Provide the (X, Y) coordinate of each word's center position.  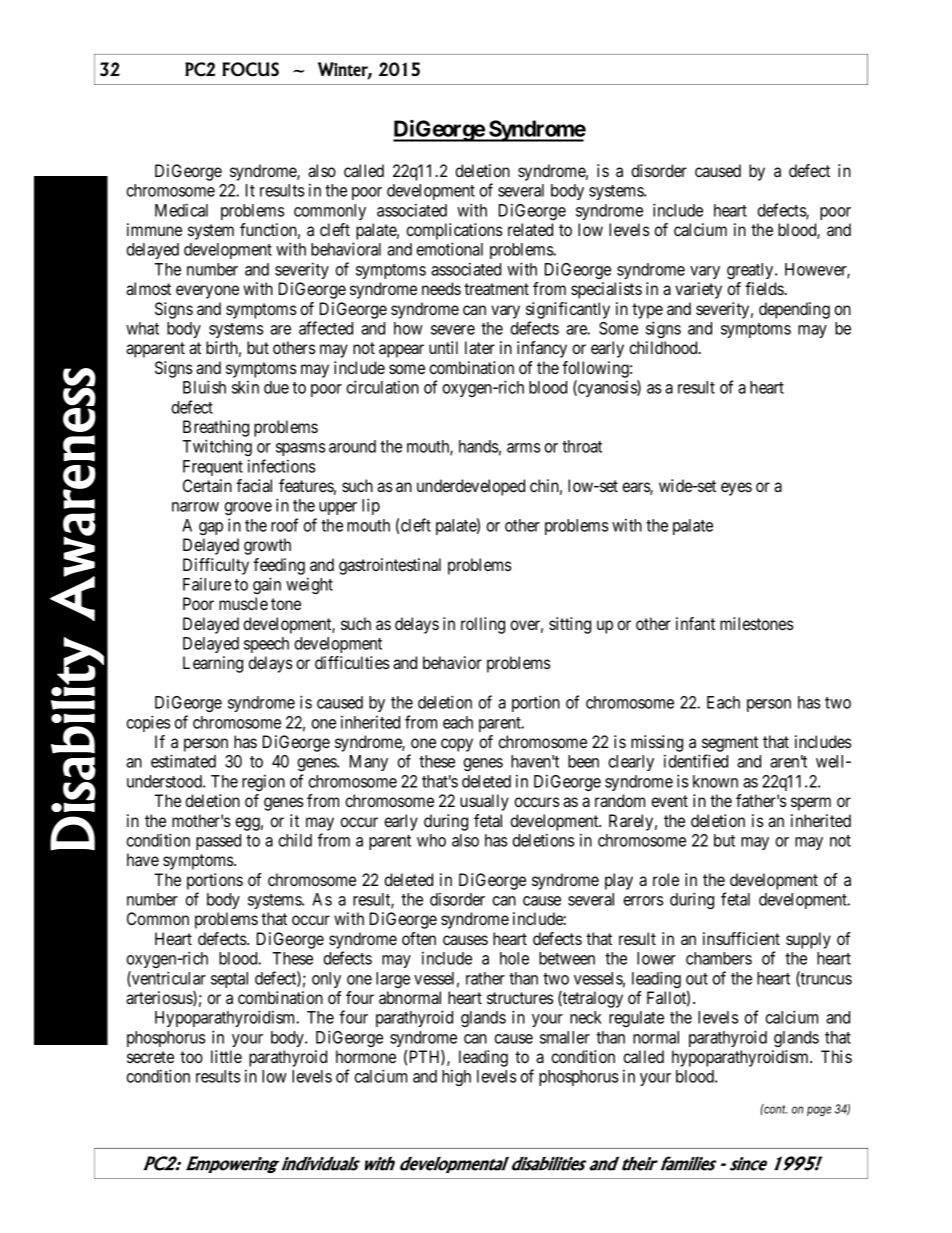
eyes (736, 489)
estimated (183, 761)
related (530, 229)
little (226, 1056)
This (836, 1056)
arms (523, 448)
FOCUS (250, 69)
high (456, 1077)
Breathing (216, 428)
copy (457, 745)
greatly (751, 271)
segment (730, 744)
